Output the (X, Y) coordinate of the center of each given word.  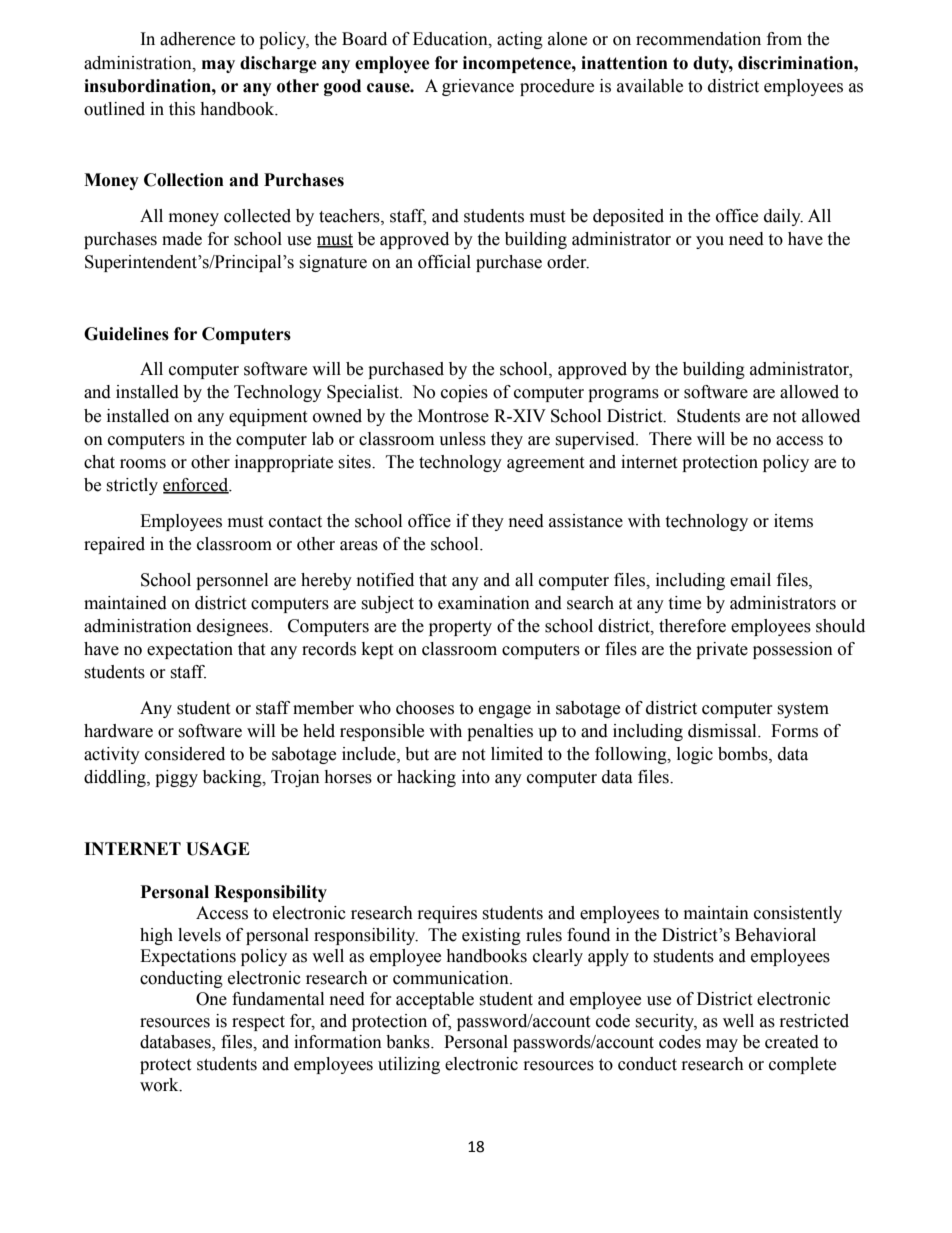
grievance (478, 87)
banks (409, 1042)
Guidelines (126, 334)
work (160, 1085)
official (444, 262)
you (710, 242)
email (750, 580)
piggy (176, 778)
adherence (197, 39)
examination (484, 603)
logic (695, 755)
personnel (232, 581)
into (476, 777)
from (784, 39)
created (792, 1042)
